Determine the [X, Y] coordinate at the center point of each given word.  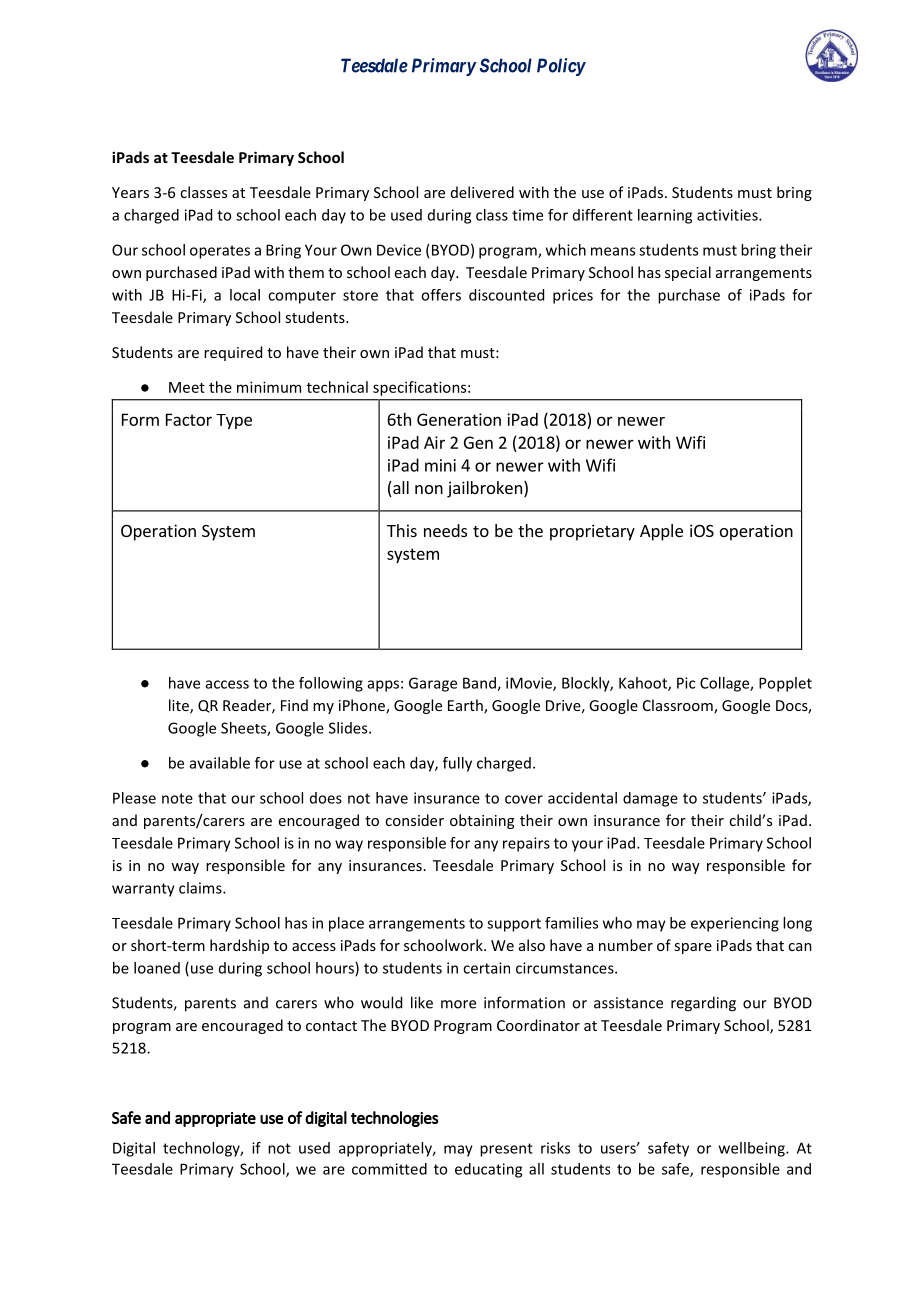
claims [201, 888]
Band [480, 684]
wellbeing [753, 1149]
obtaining [482, 821]
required [233, 353]
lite [180, 706]
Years [130, 192]
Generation [459, 419]
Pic [686, 683]
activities [728, 215]
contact [331, 1026]
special [688, 273]
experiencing [735, 924]
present [506, 1150]
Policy [561, 67]
